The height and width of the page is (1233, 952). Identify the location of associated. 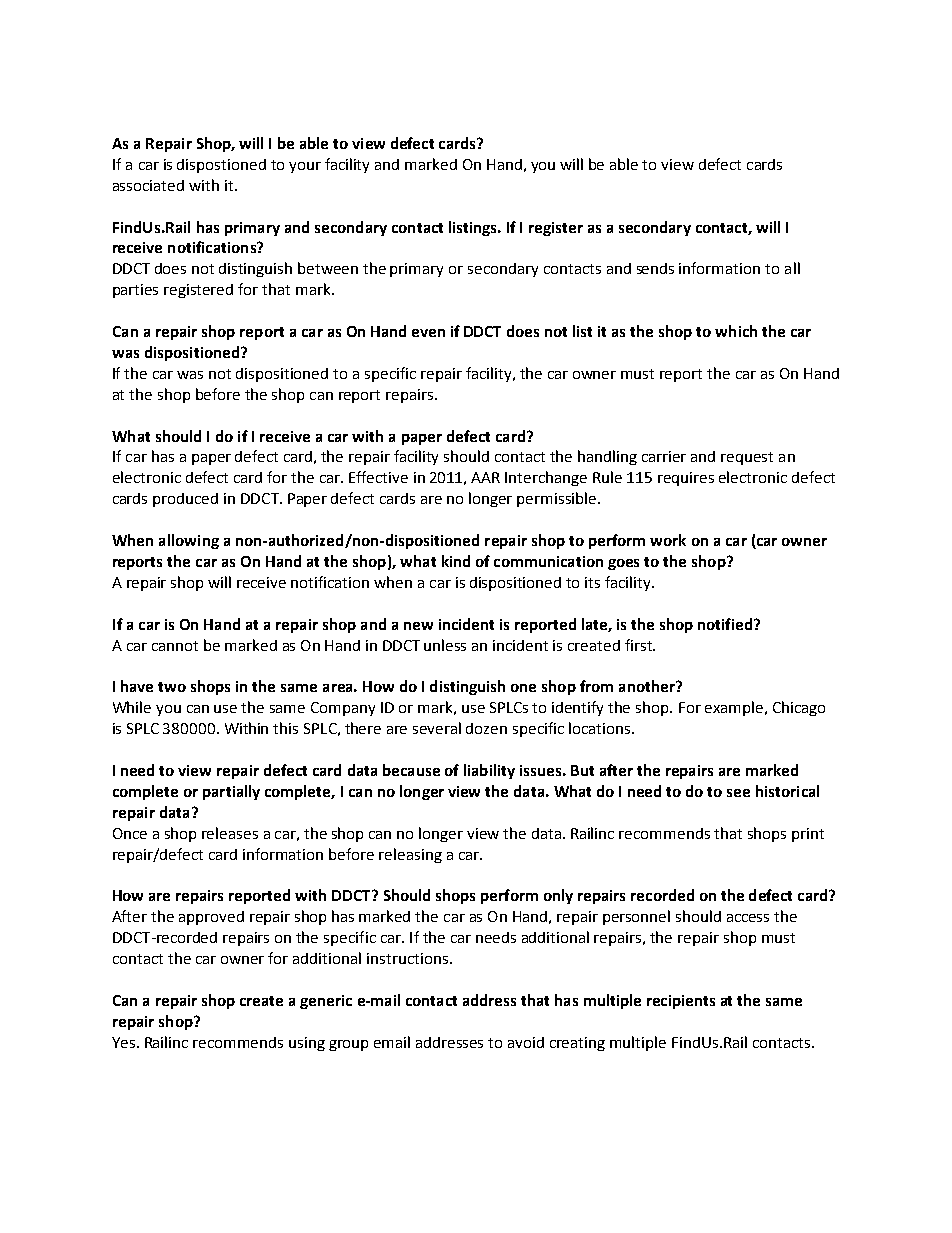
(148, 185).
